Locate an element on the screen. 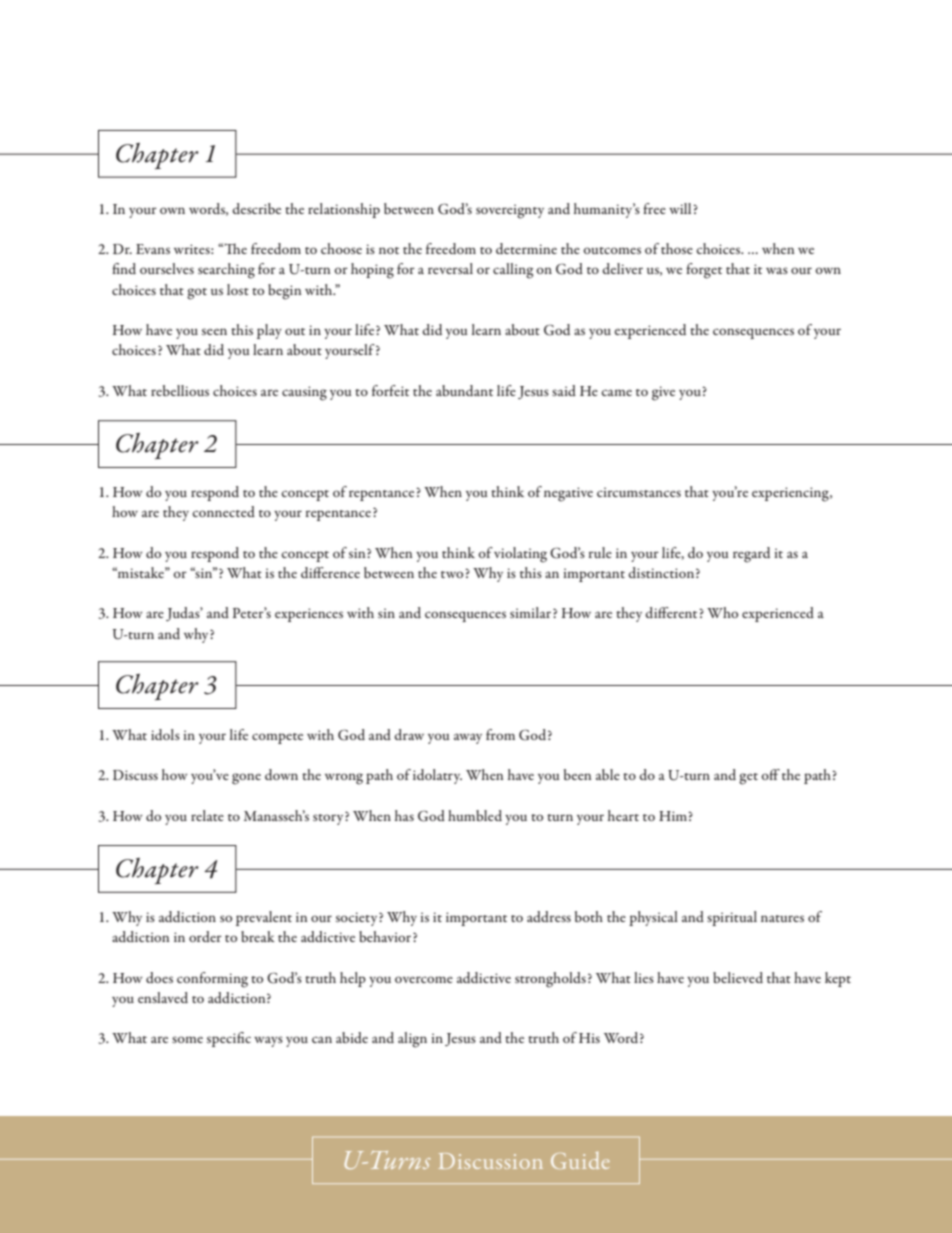  Who is located at coordinates (722, 612).
